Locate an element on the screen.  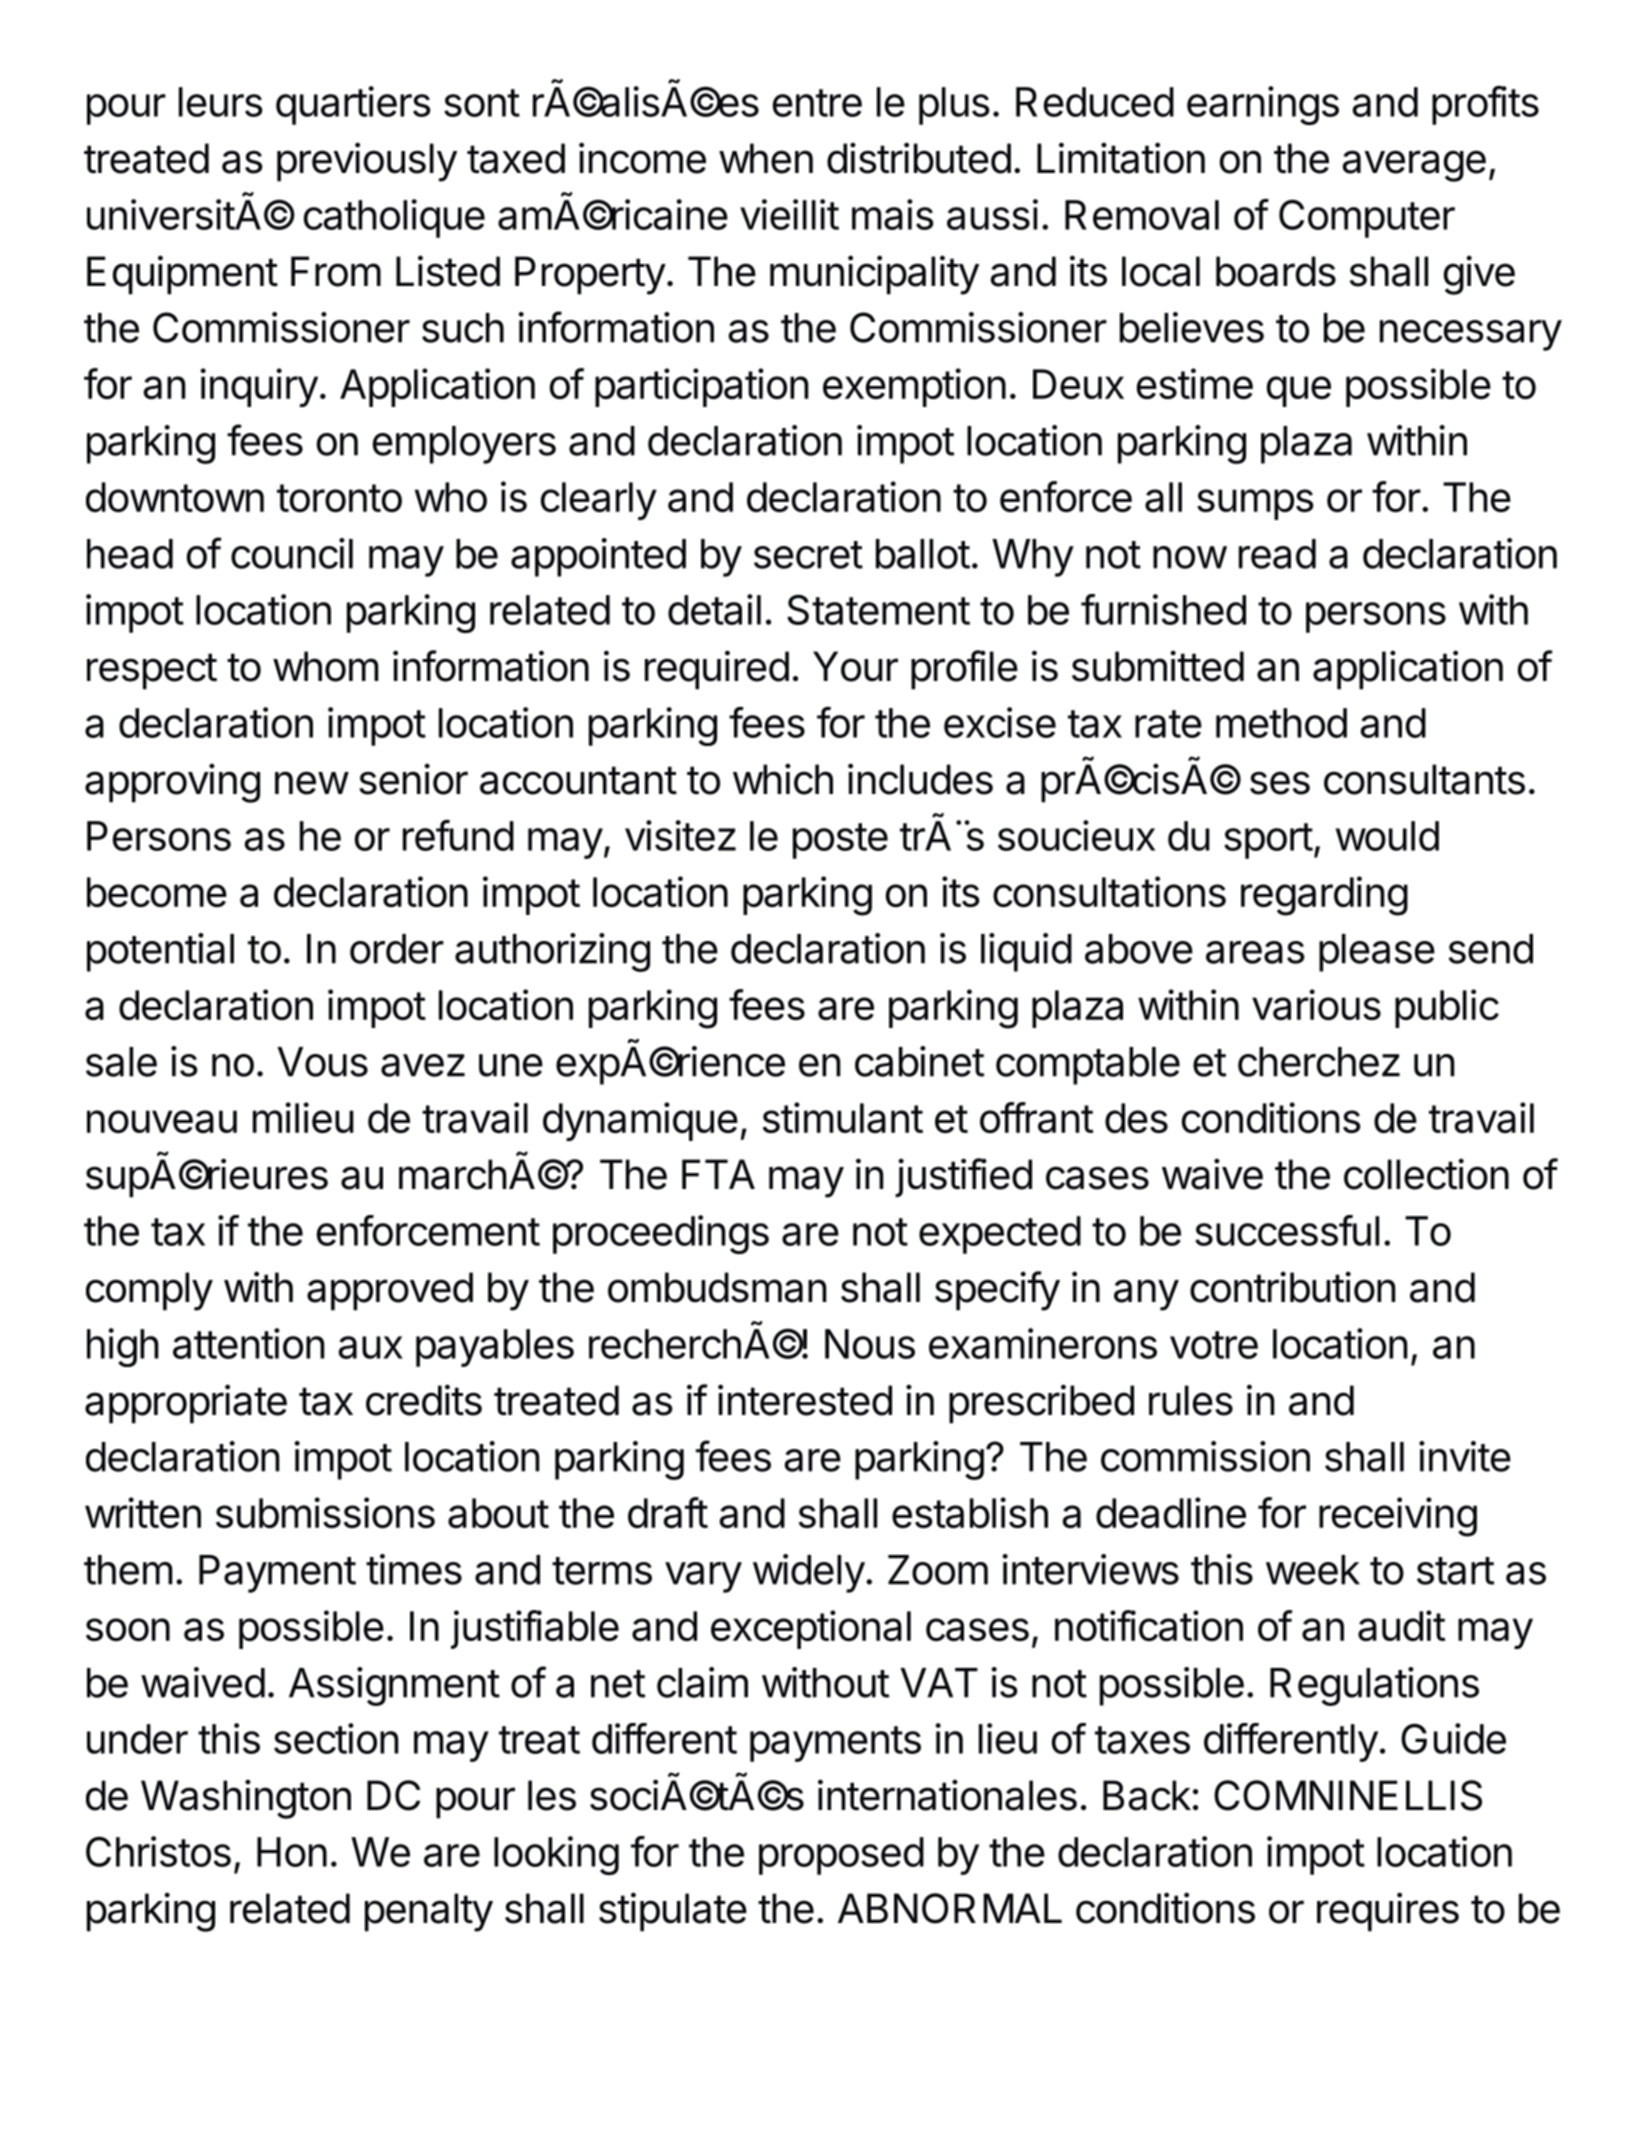
invite is located at coordinates (1465, 1456).
